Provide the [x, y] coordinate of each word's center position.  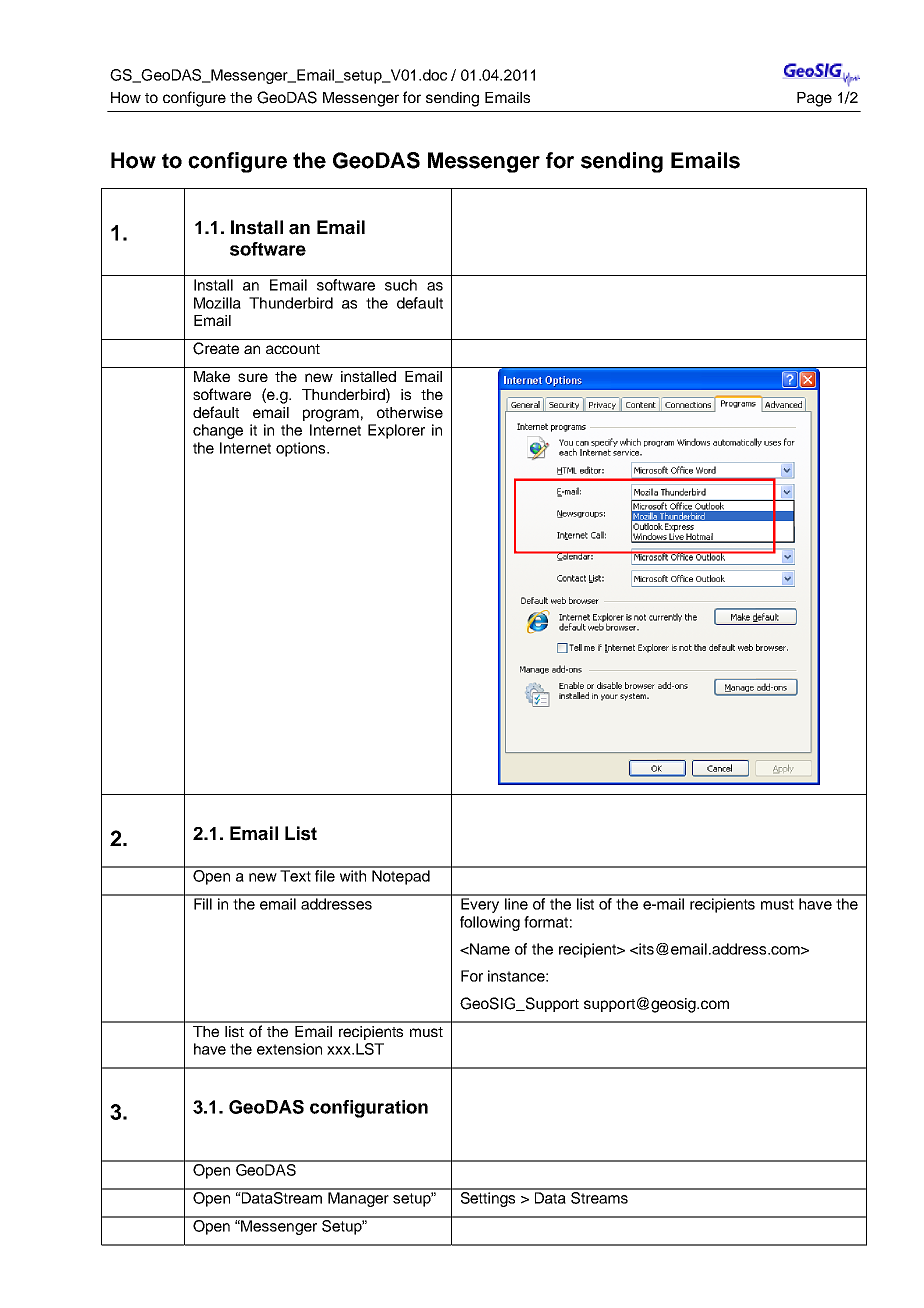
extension [289, 1049]
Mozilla [217, 303]
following [490, 923]
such [401, 285]
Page [814, 99]
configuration [369, 1109]
